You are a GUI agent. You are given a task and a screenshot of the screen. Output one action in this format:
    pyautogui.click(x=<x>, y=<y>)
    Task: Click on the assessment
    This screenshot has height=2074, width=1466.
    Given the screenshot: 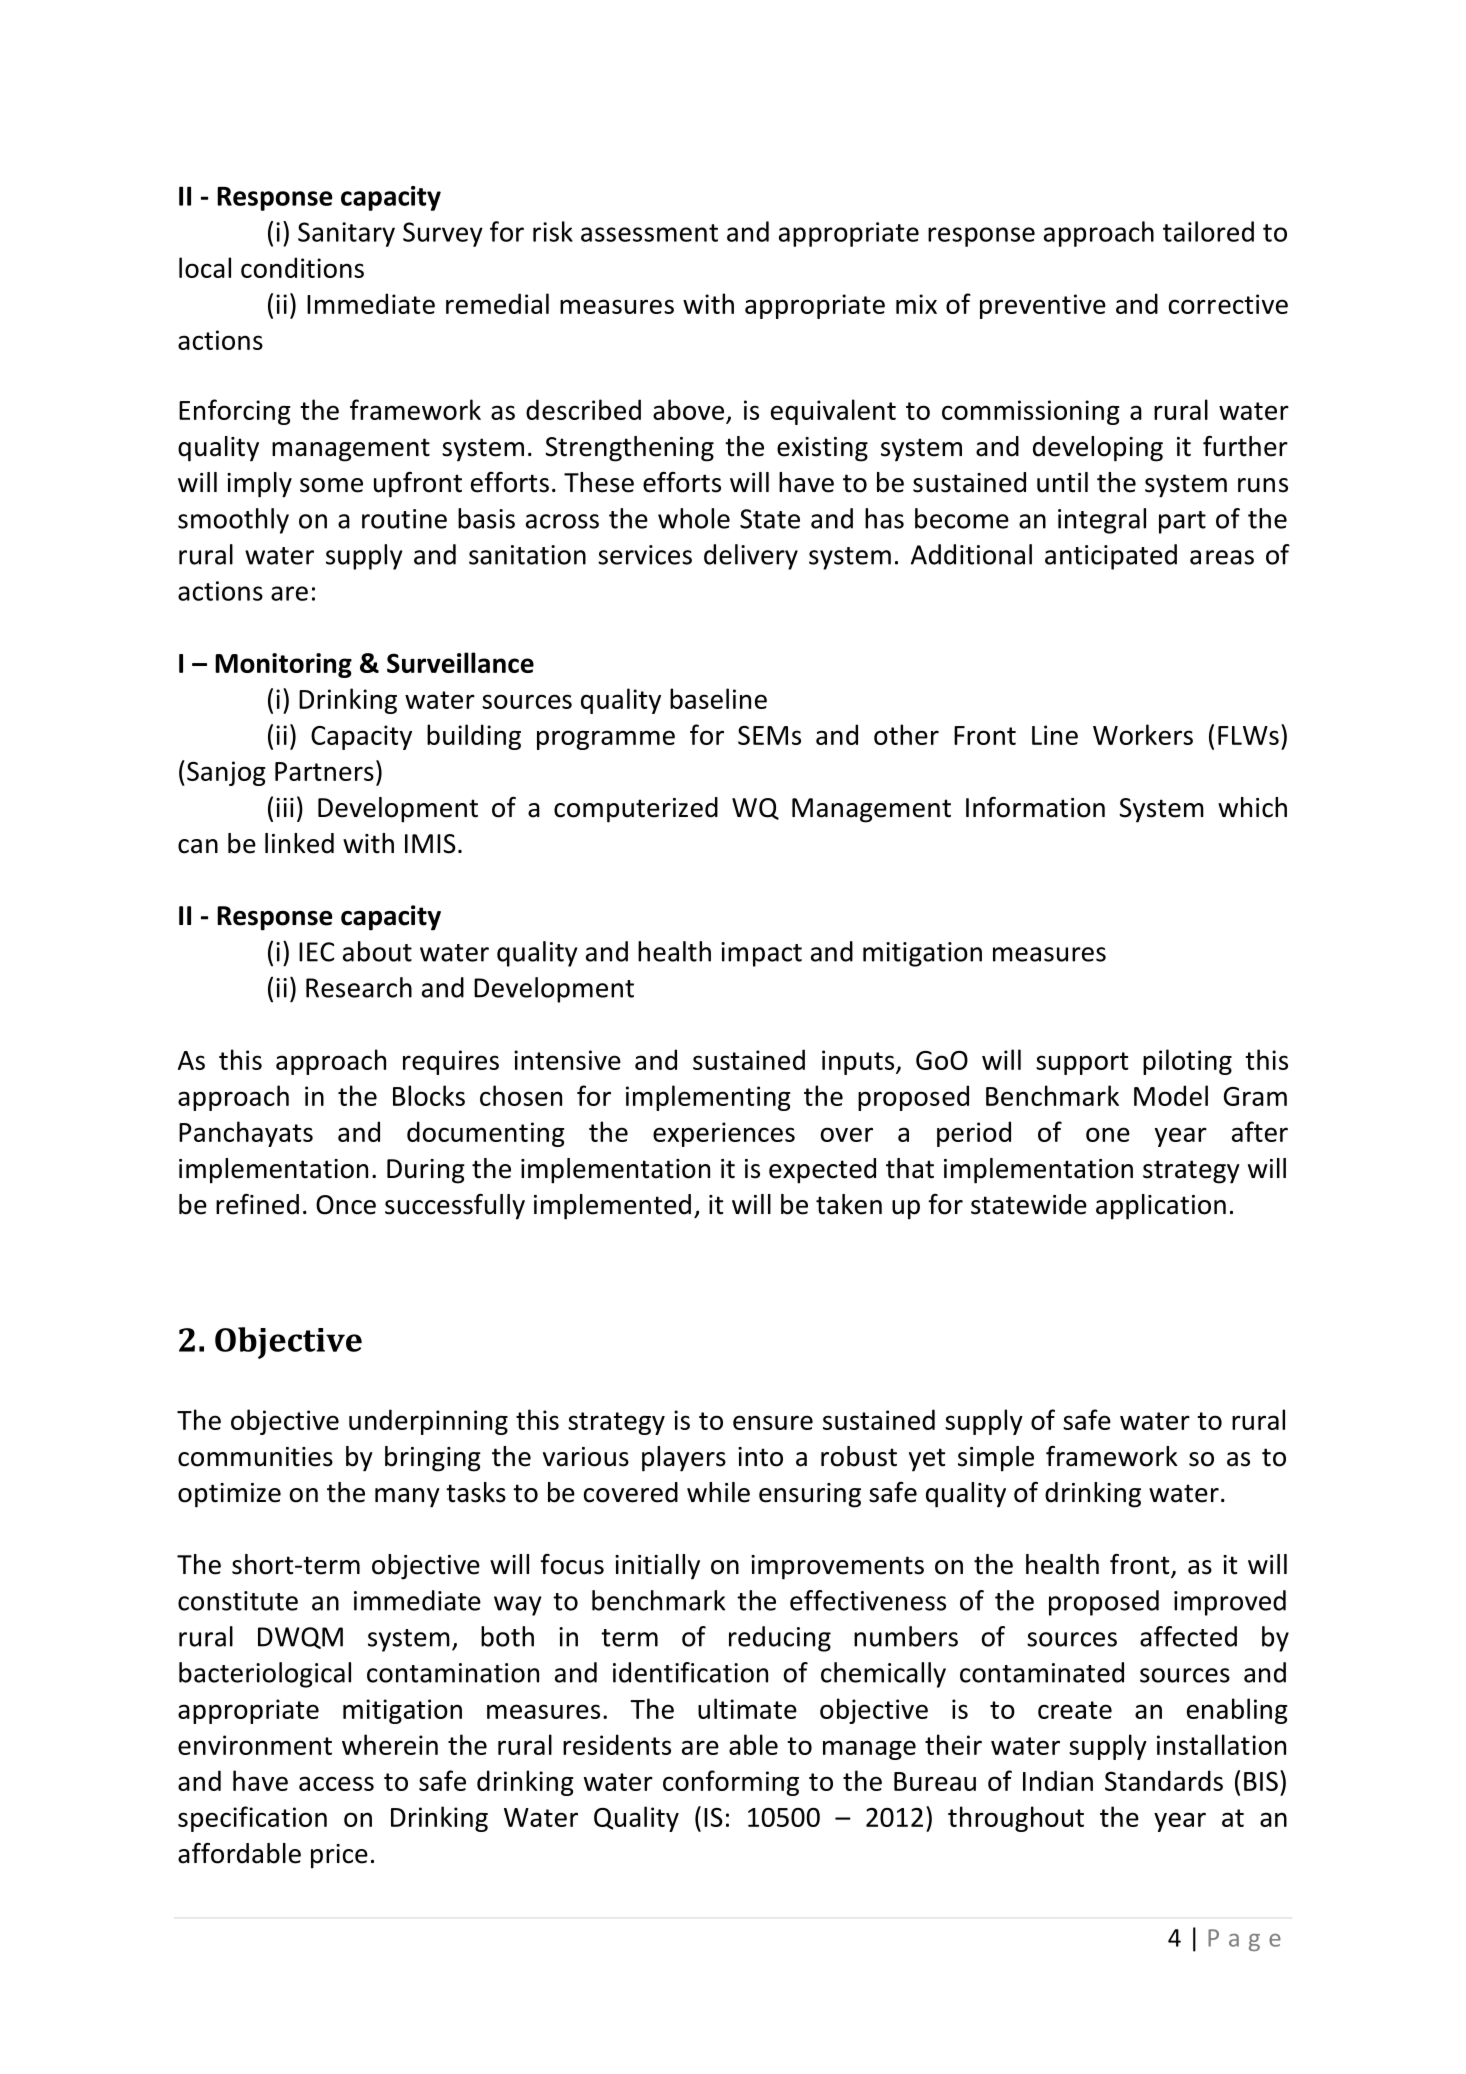 What is the action you would take?
    pyautogui.click(x=649, y=233)
